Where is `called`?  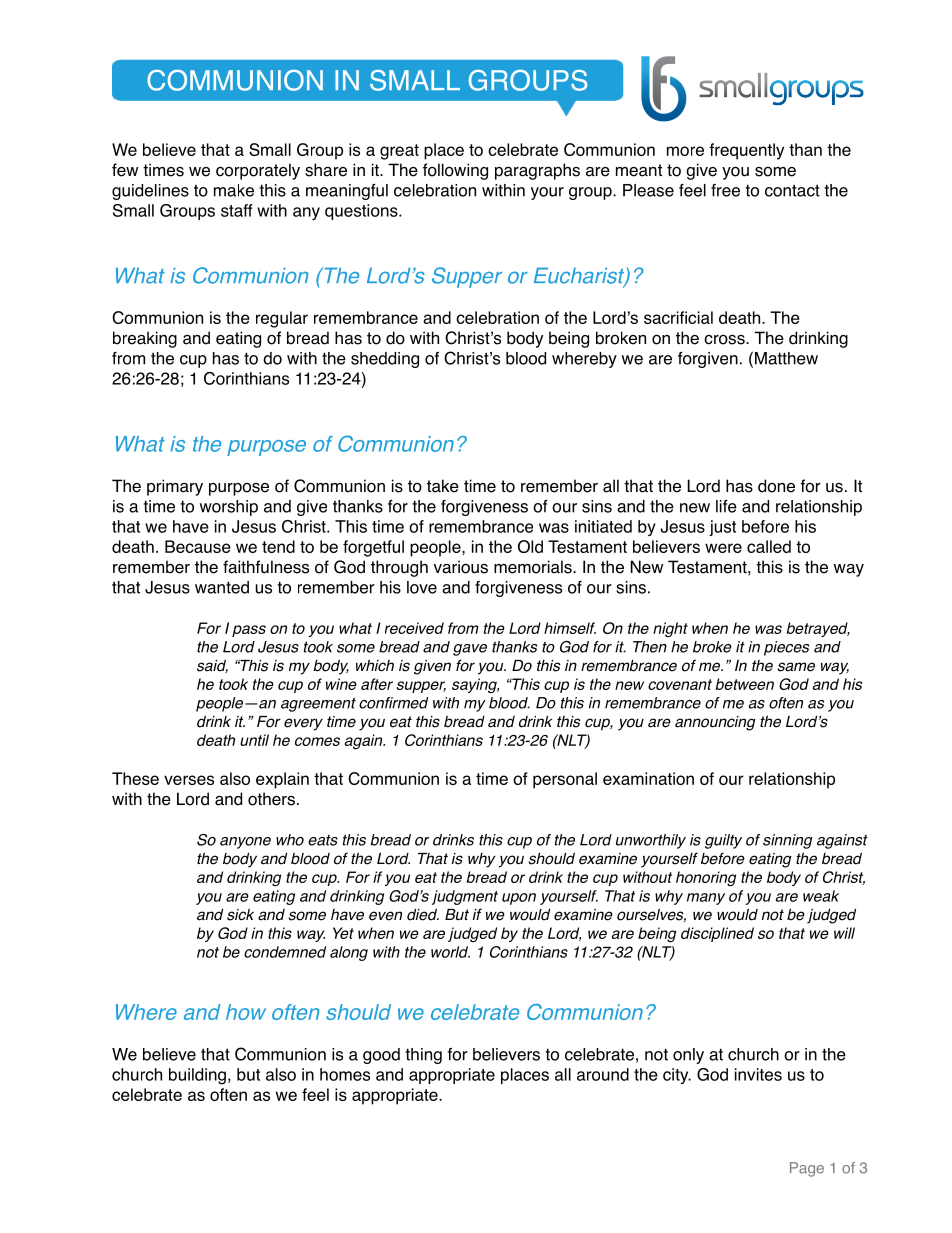
called is located at coordinates (769, 546).
